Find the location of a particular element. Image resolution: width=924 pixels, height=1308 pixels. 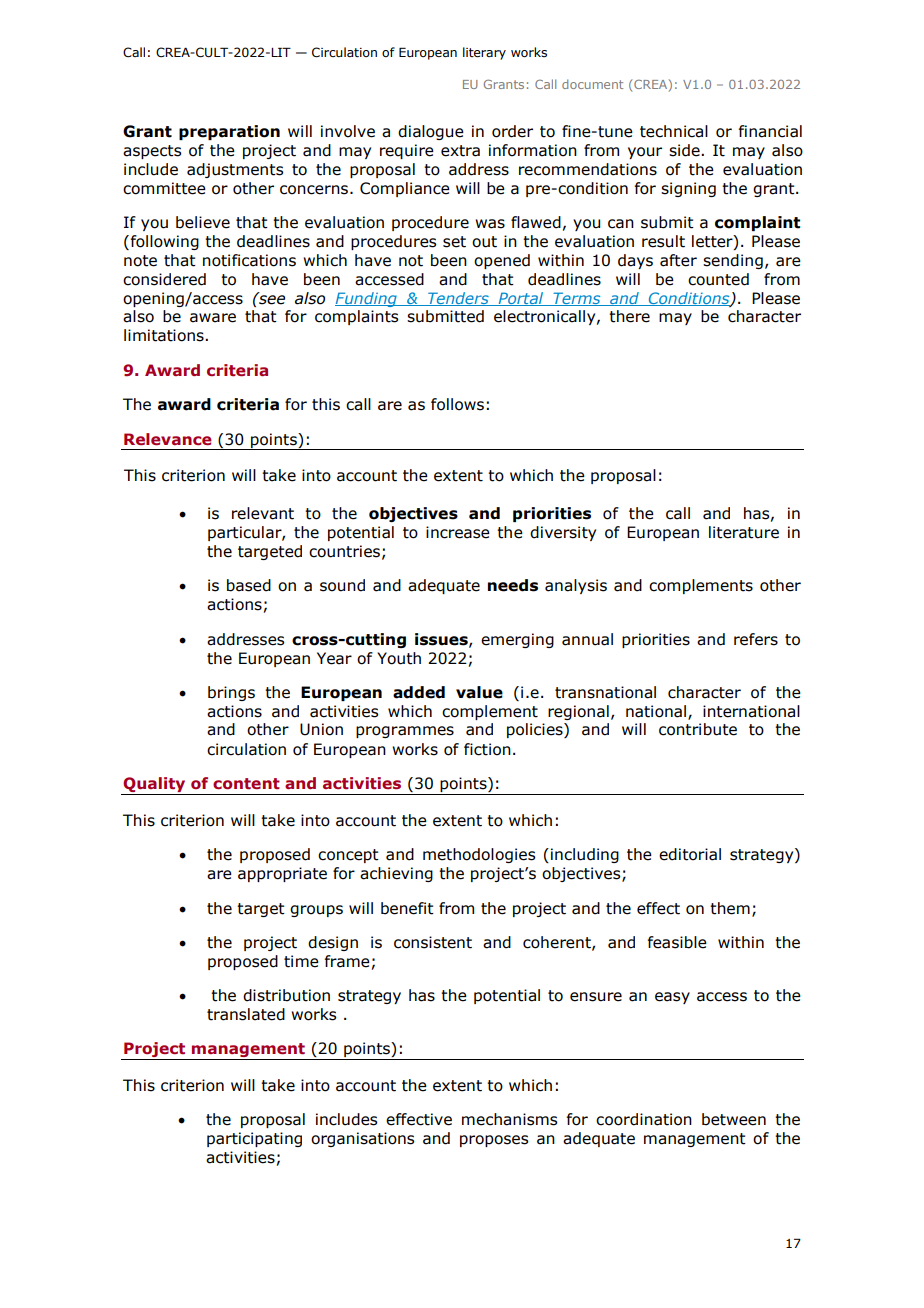

participating is located at coordinates (254, 1139).
